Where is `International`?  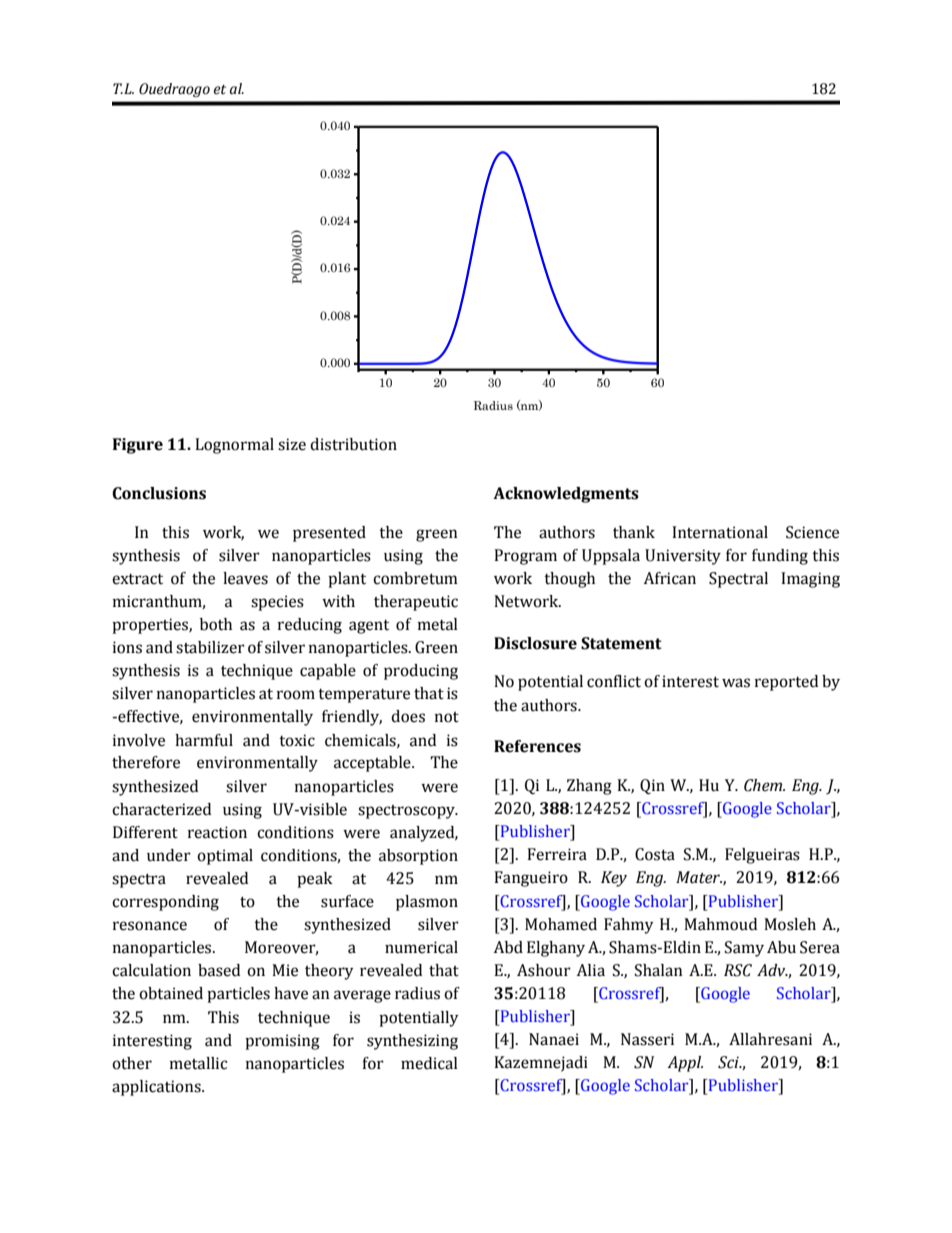 International is located at coordinates (720, 532).
